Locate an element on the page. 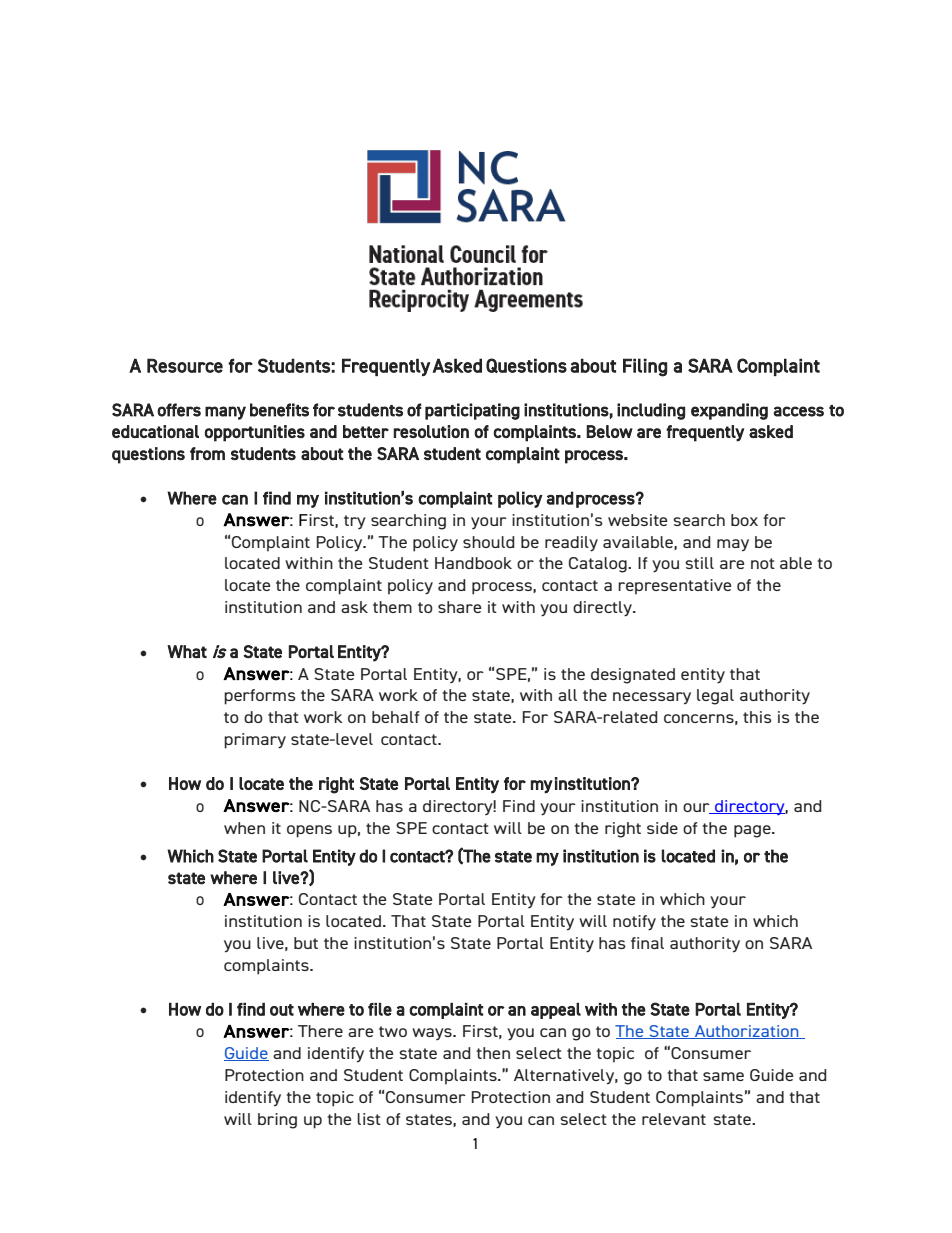 The height and width of the document is (1233, 952). but is located at coordinates (306, 943).
